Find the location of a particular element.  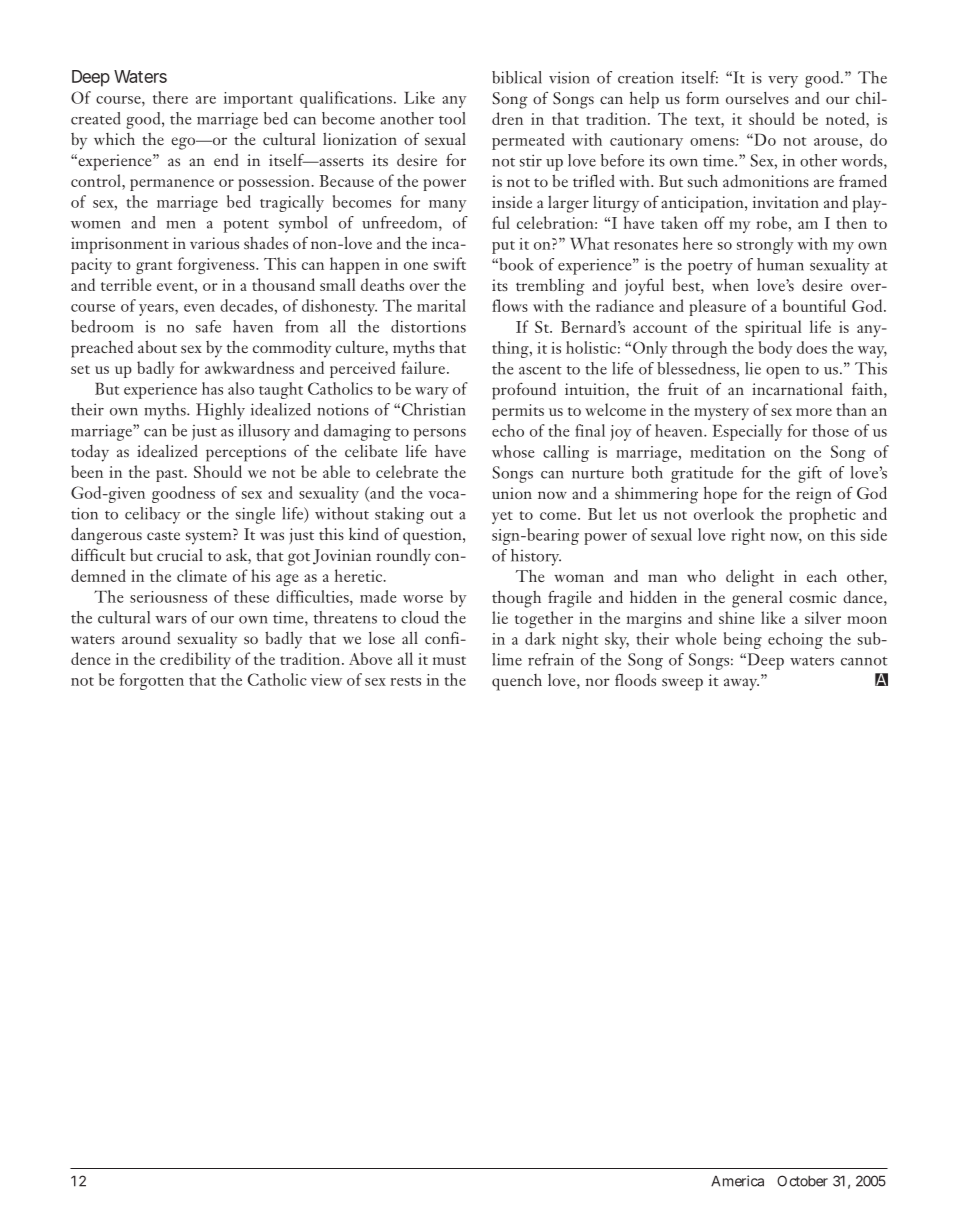

sweep is located at coordinates (682, 684).
